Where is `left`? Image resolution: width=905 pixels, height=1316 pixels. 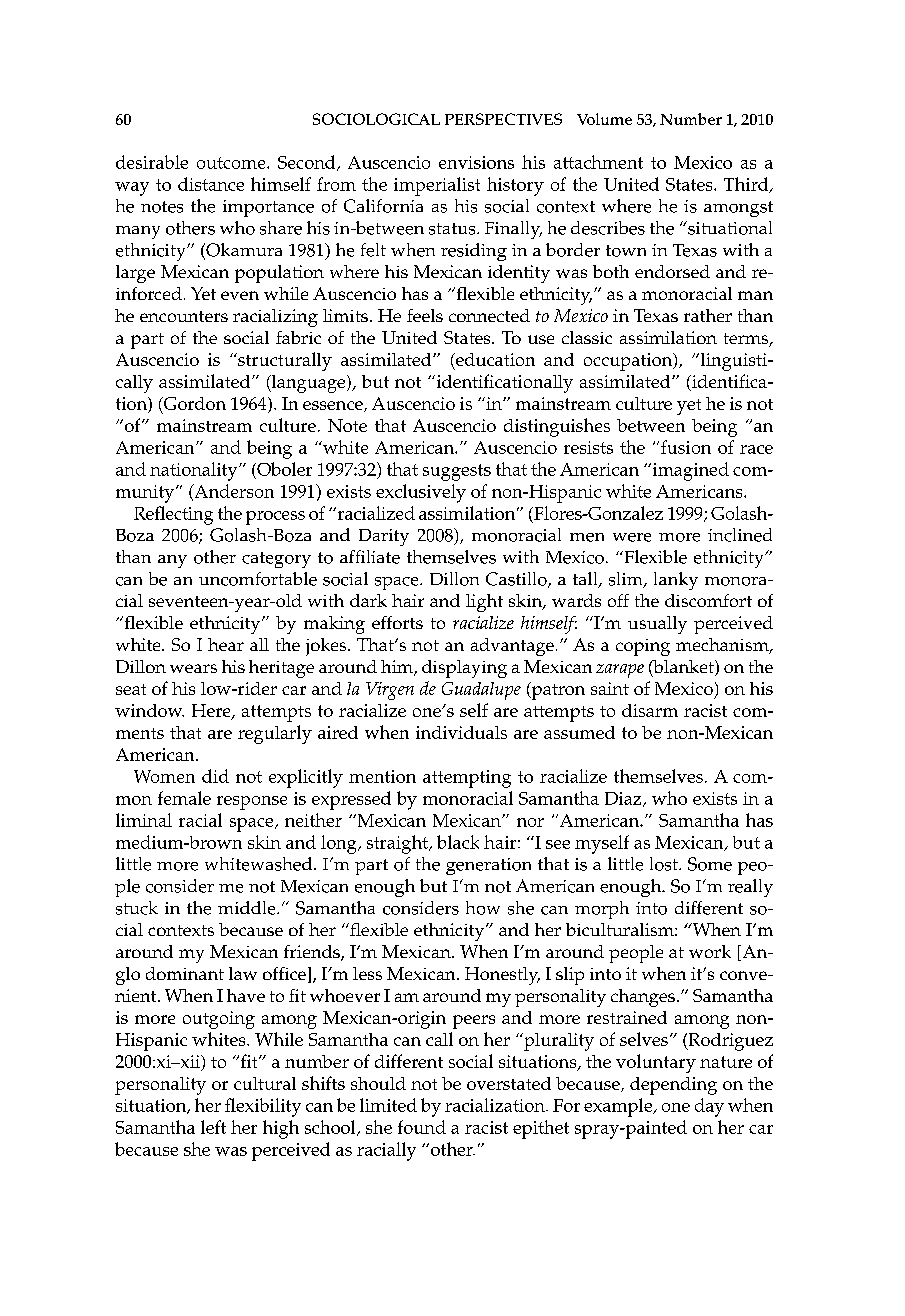
left is located at coordinates (213, 1127).
